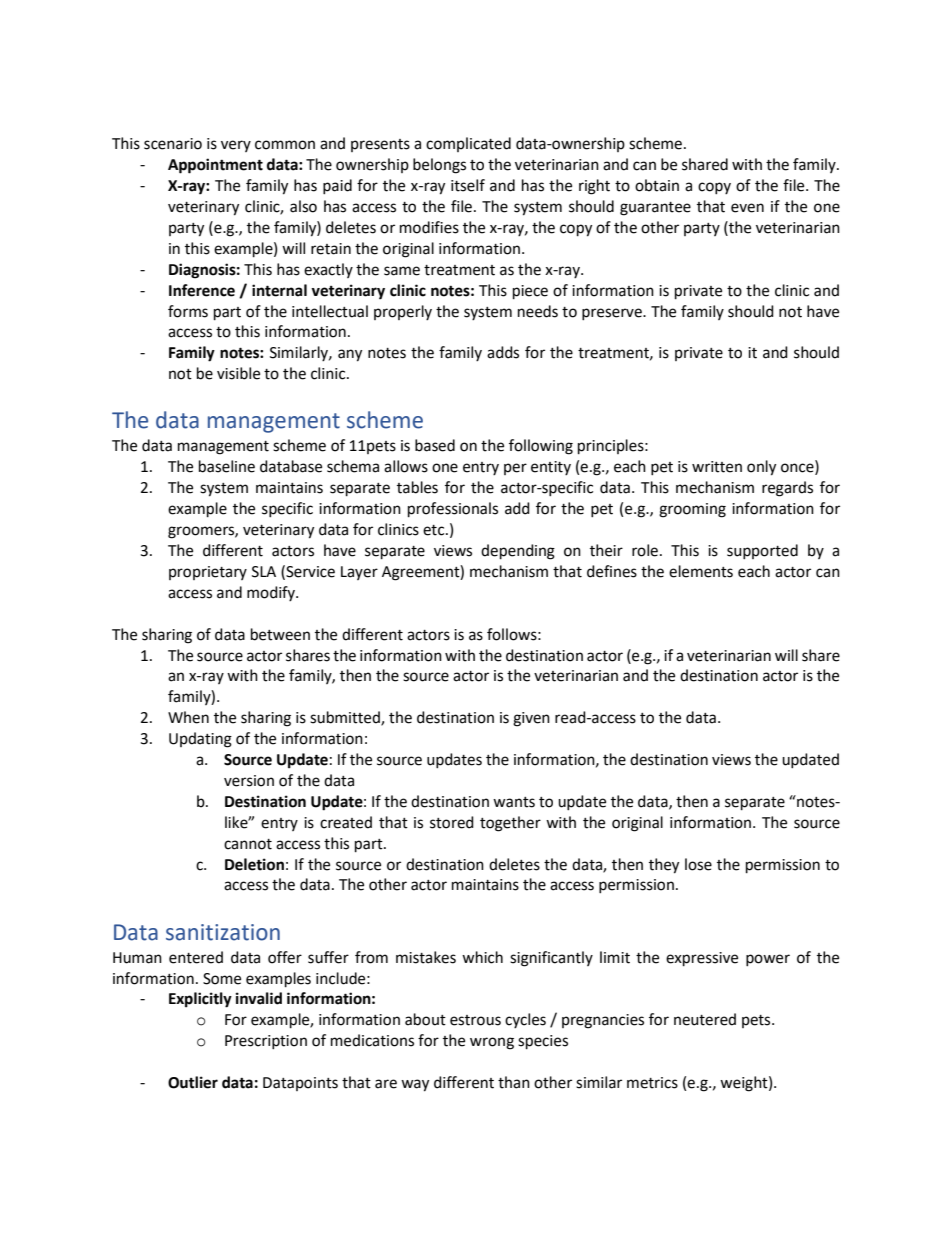 This image has width=952, height=1233. What do you see at coordinates (492, 1043) in the image?
I see `wrong` at bounding box center [492, 1043].
